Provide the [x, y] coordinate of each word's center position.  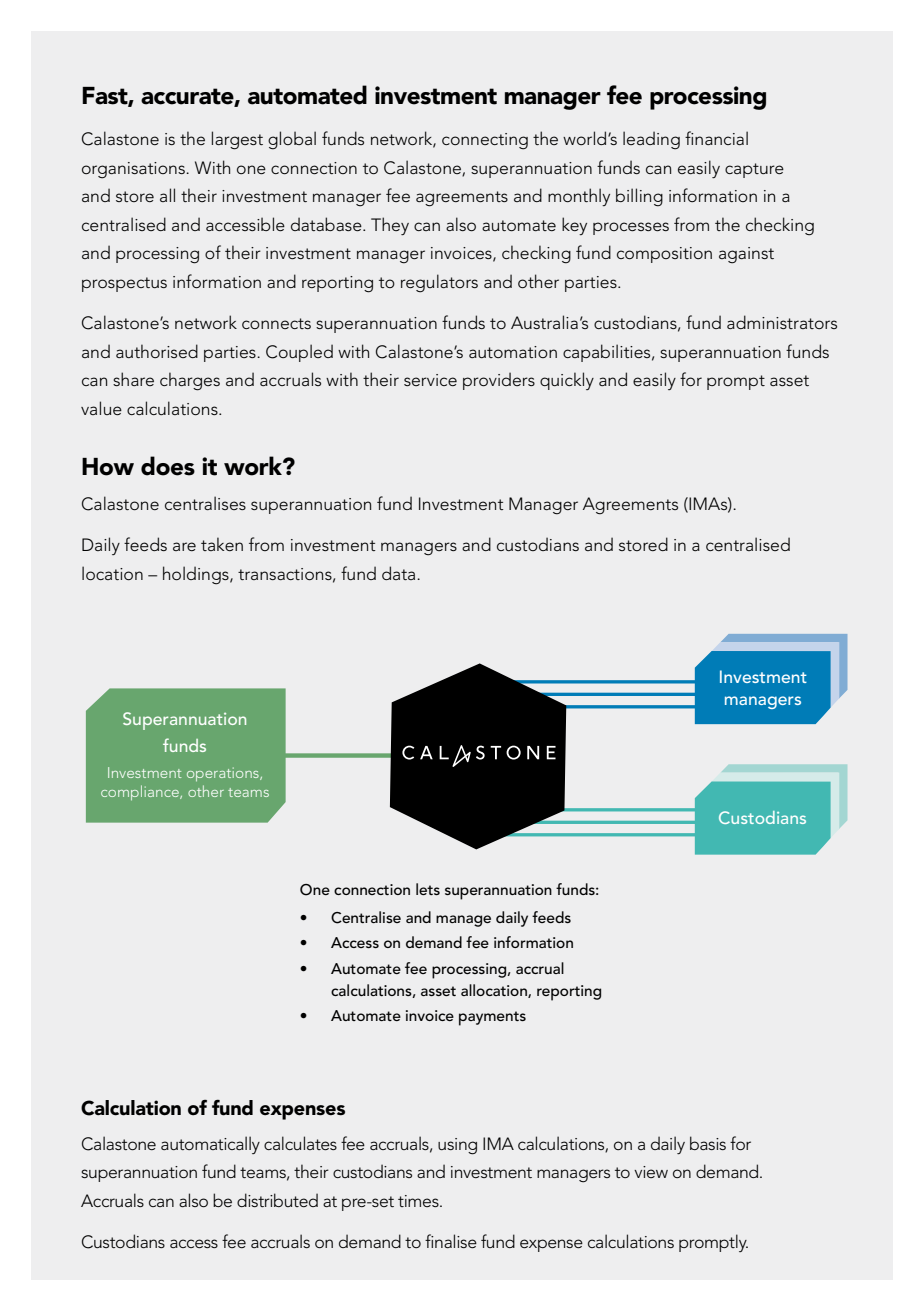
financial [716, 138]
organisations [134, 170]
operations [224, 774]
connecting [485, 141]
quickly [567, 381]
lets [428, 889]
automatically [210, 1145]
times [419, 1201]
